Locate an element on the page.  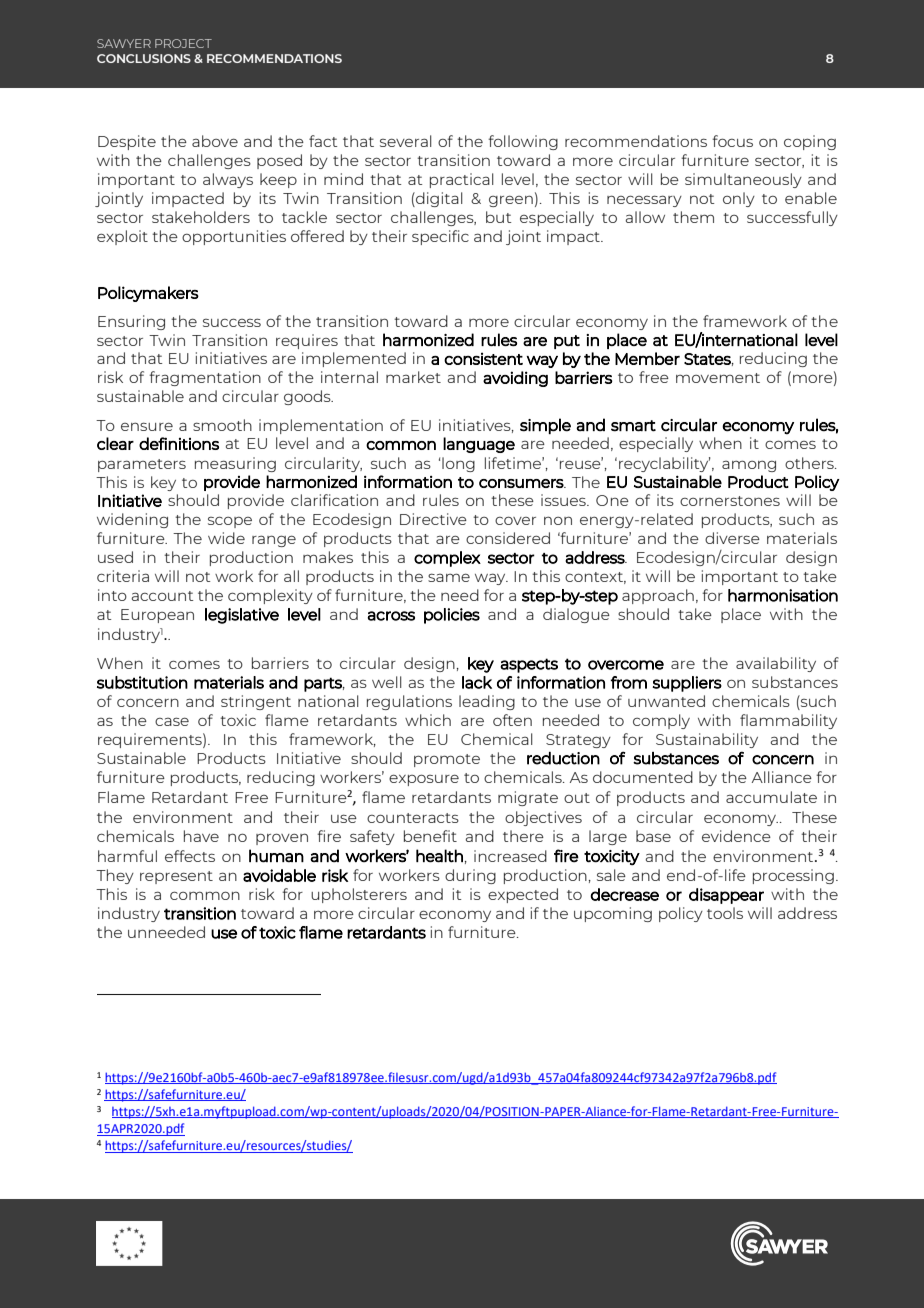
European is located at coordinates (157, 616).
